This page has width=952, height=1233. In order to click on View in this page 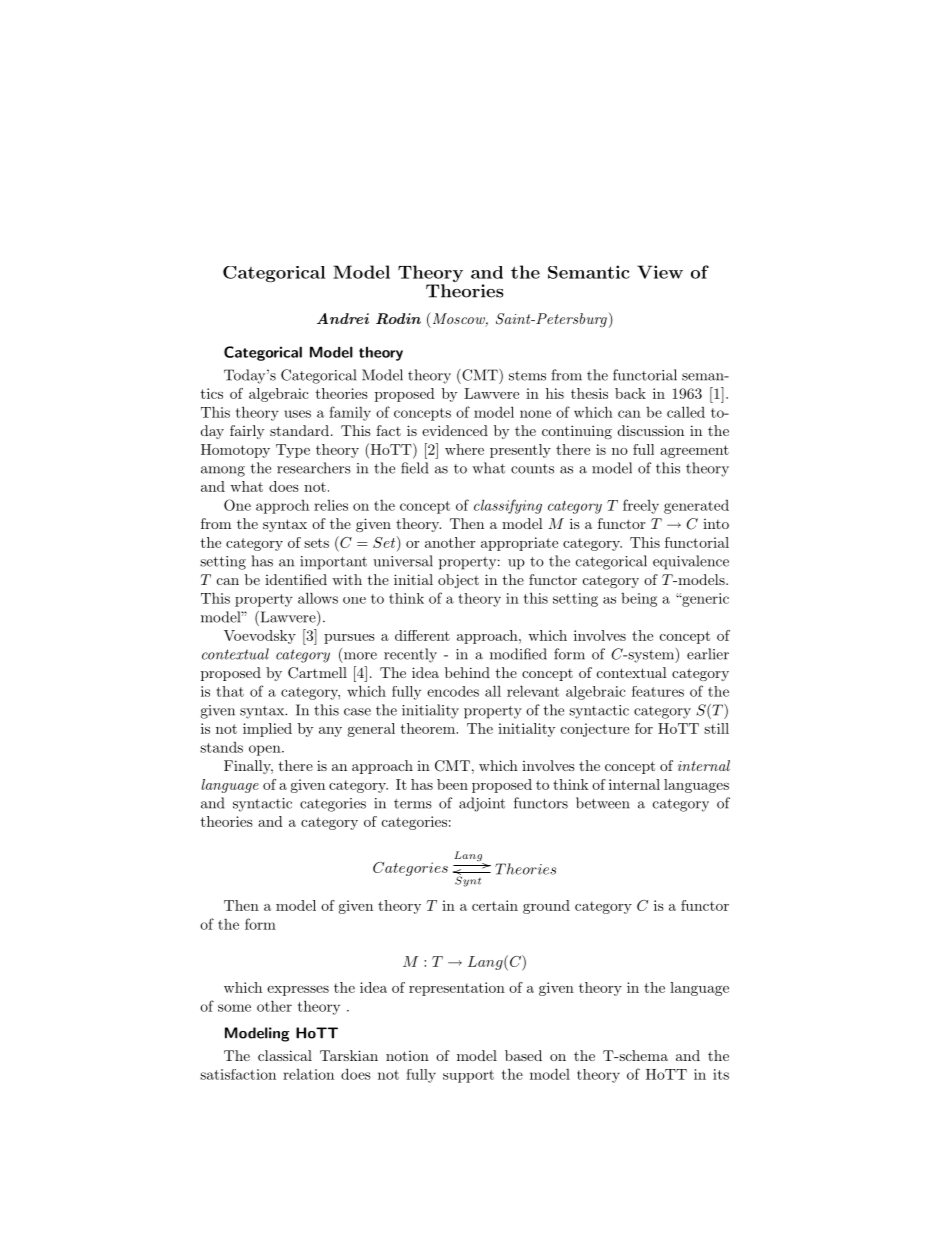, I will do `click(660, 272)`.
